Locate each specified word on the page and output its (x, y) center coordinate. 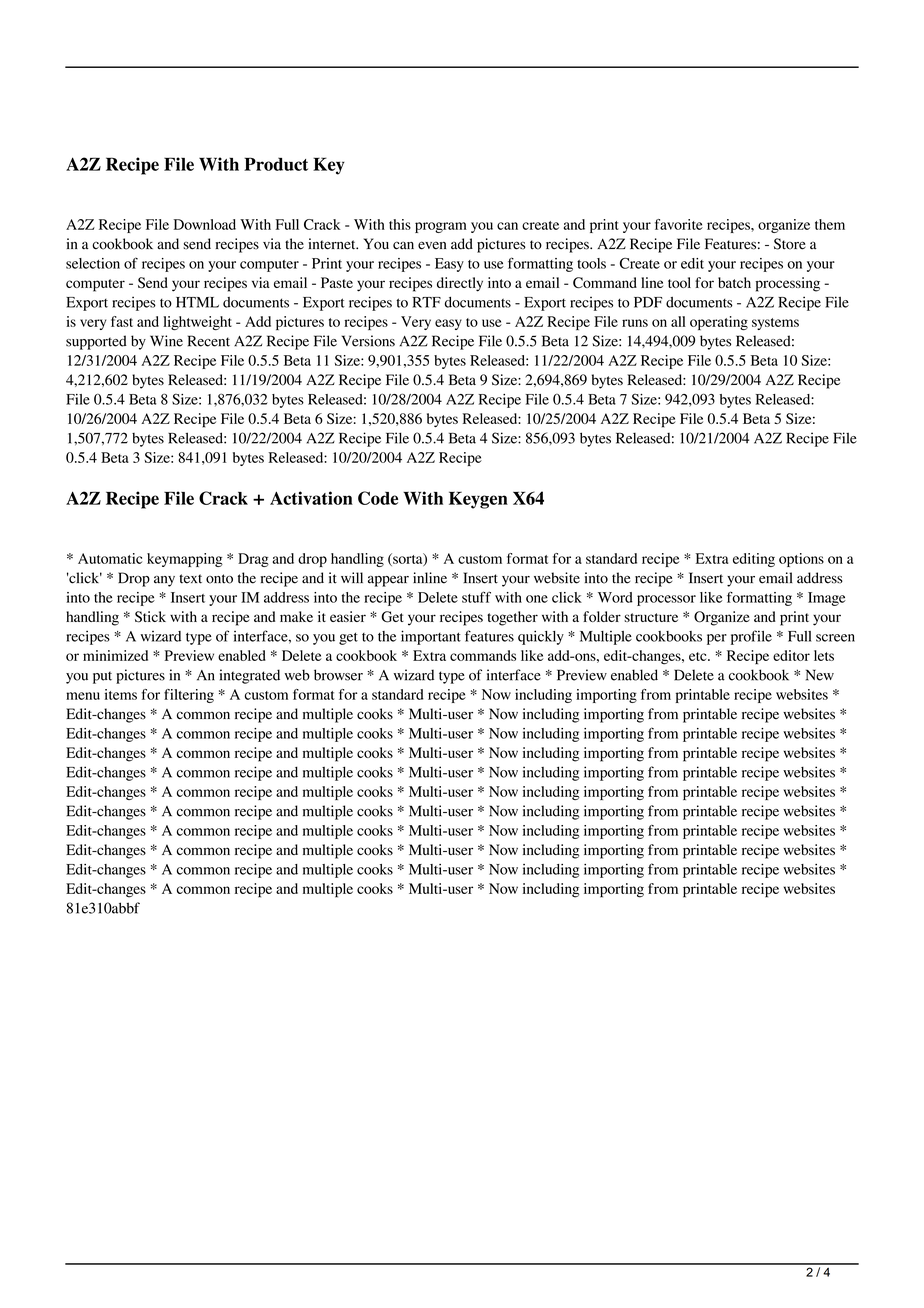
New (820, 675)
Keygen (478, 500)
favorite (679, 224)
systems (775, 324)
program (441, 227)
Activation (311, 498)
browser (338, 675)
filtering (189, 696)
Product (276, 164)
